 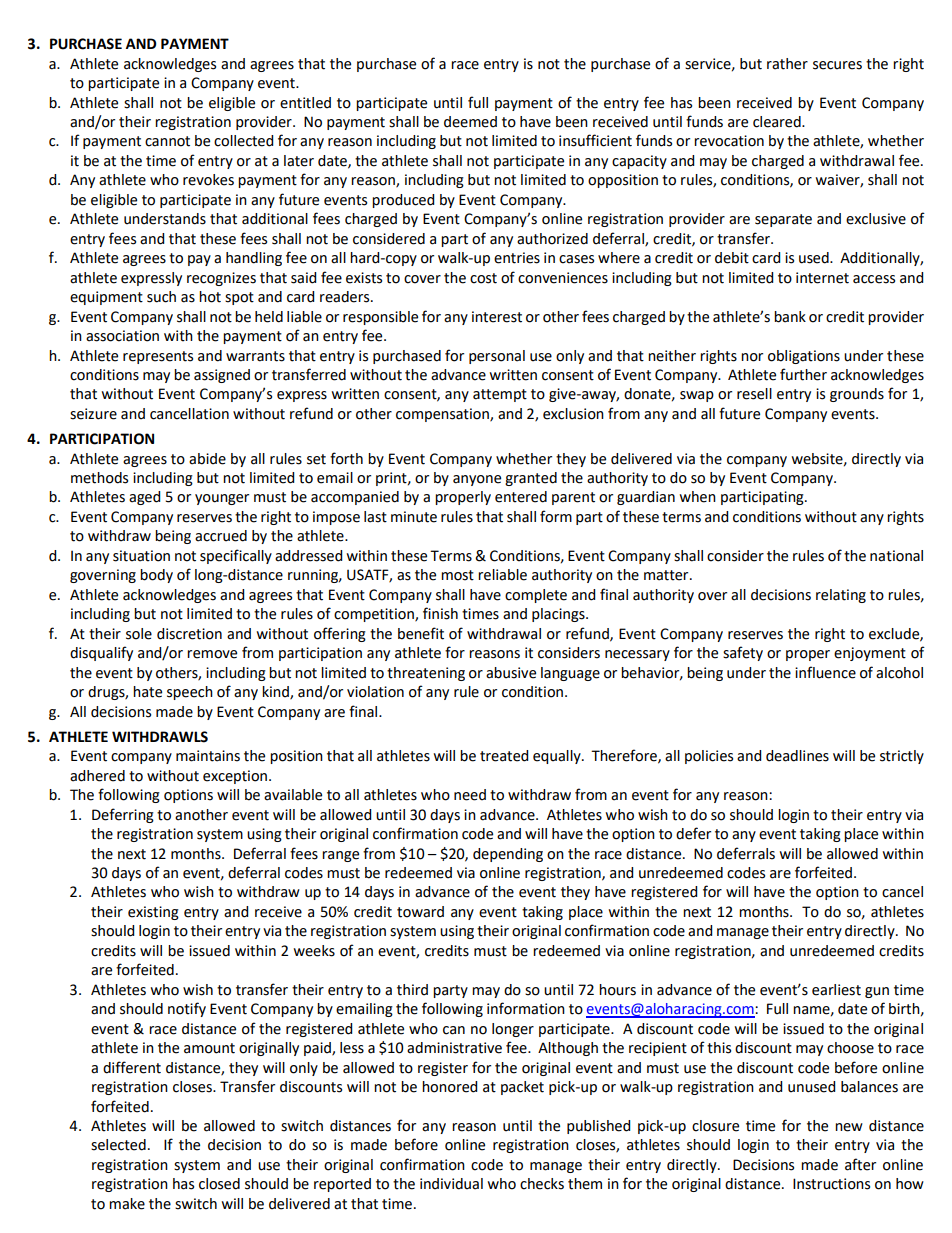 I want to click on closed, so click(x=219, y=1184).
